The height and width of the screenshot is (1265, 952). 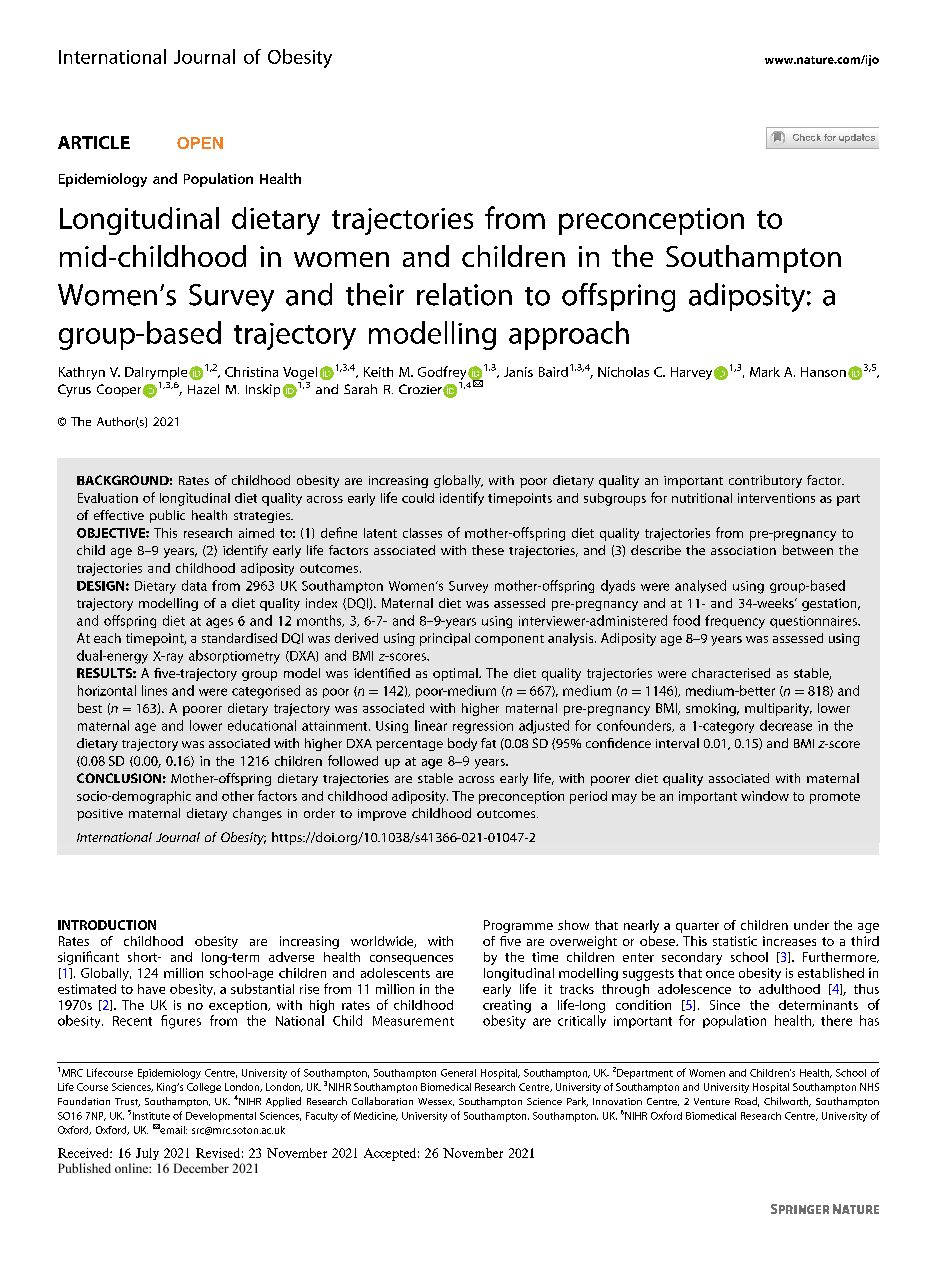 What do you see at coordinates (464, 294) in the screenshot?
I see `relation` at bounding box center [464, 294].
